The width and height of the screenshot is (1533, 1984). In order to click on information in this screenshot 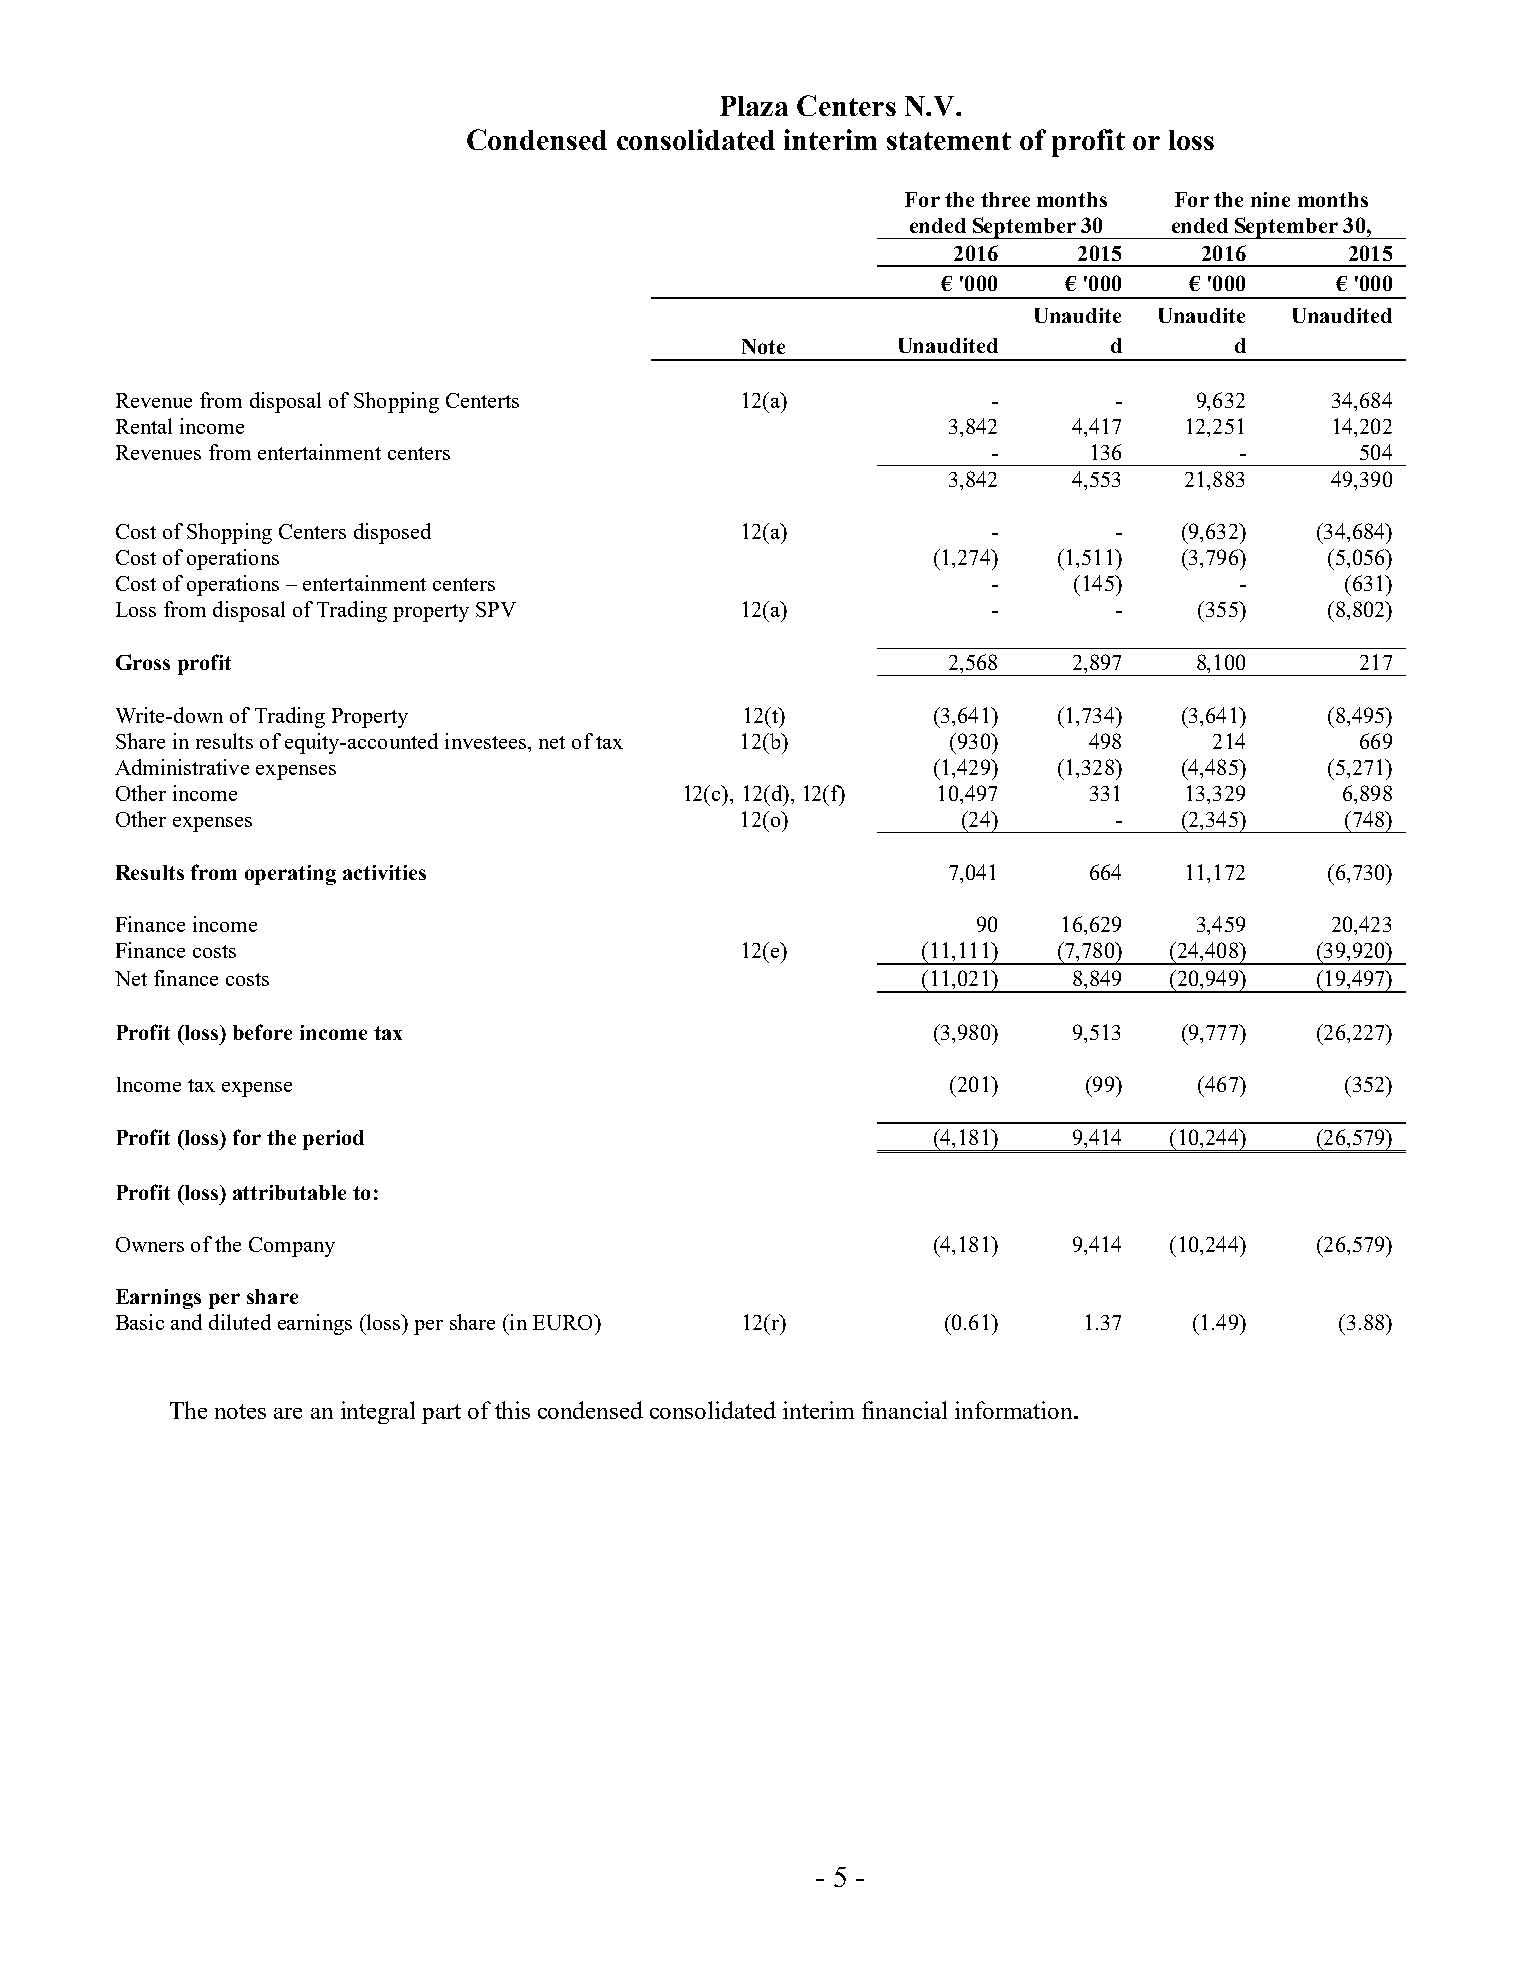, I will do `click(1015, 1410)`.
